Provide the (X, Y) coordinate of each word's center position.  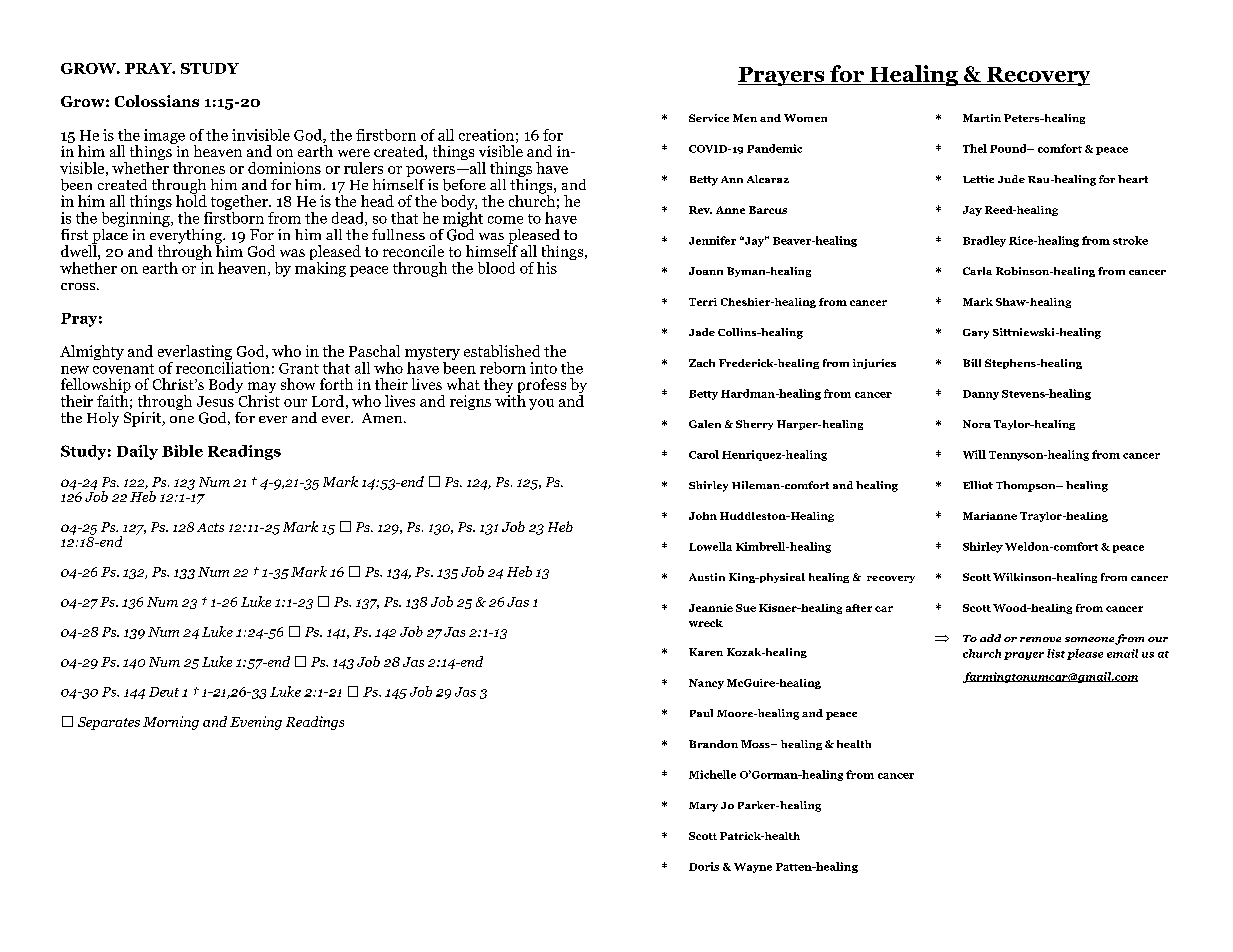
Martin (982, 118)
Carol (704, 454)
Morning (171, 723)
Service (709, 118)
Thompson (1027, 486)
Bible (182, 451)
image (164, 136)
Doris (704, 866)
